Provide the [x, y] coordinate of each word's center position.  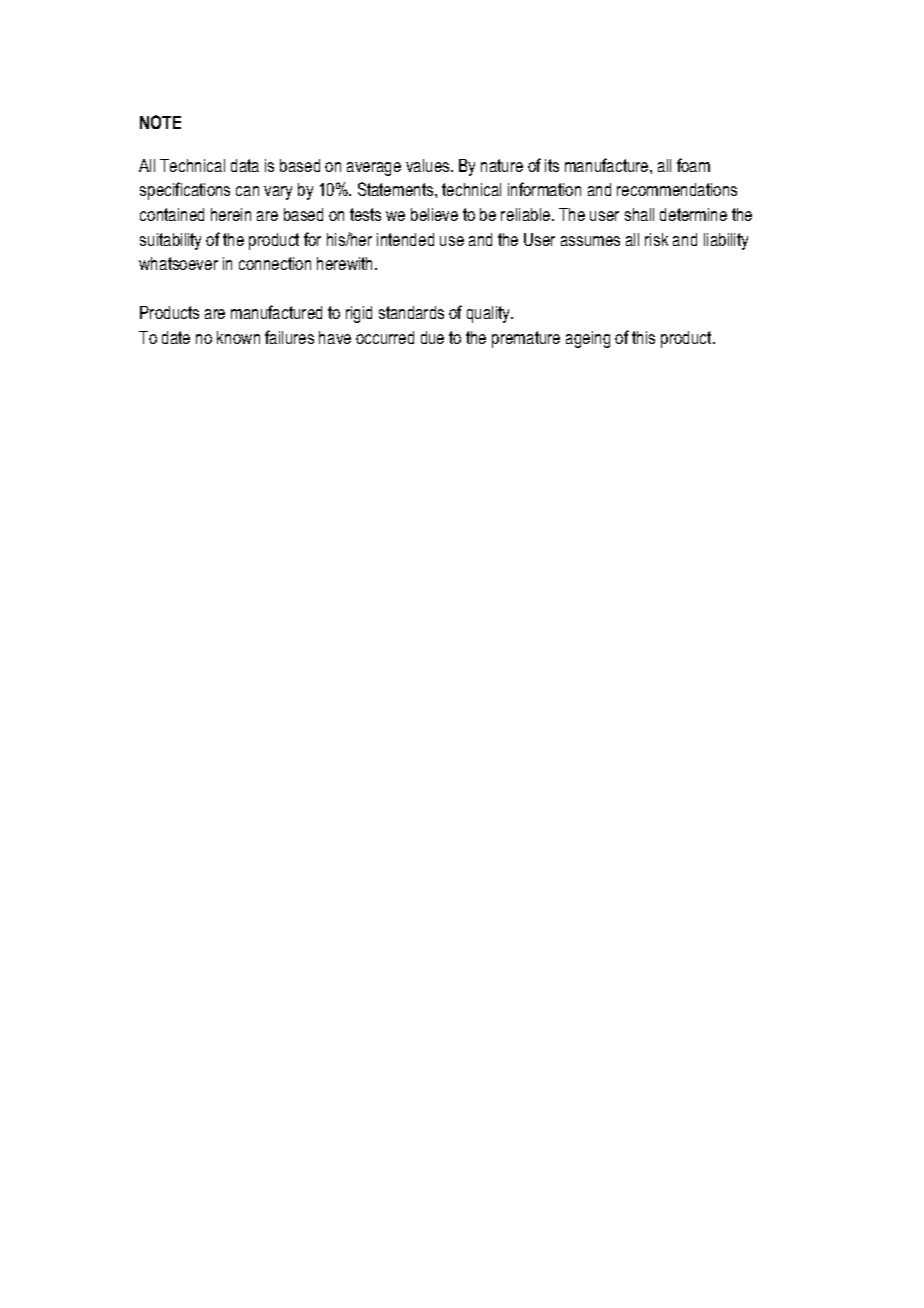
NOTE [160, 122]
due [432, 337]
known [238, 337]
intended [405, 239]
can [247, 191]
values [429, 165]
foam [693, 165]
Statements [397, 189]
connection [275, 263]
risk [656, 239]
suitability [170, 241]
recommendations [677, 189]
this [643, 337]
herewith [346, 263]
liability [726, 241]
